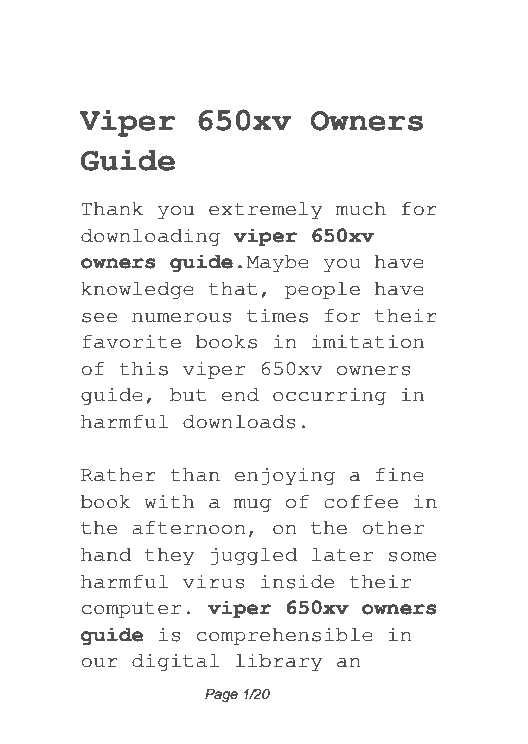 The height and width of the page is (744, 528). I want to click on extremely, so click(265, 210).
